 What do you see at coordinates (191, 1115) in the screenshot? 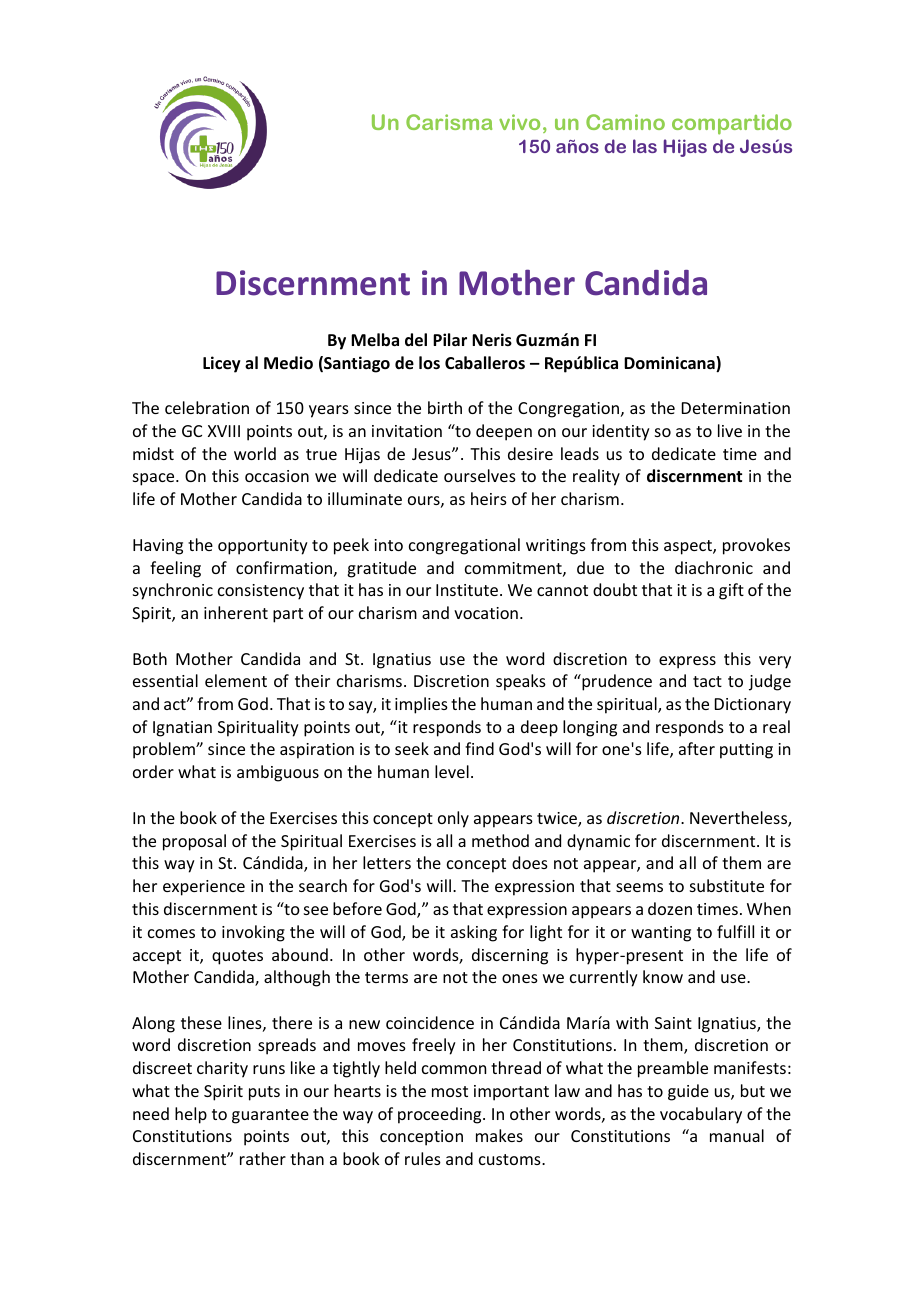
I see `help` at bounding box center [191, 1115].
